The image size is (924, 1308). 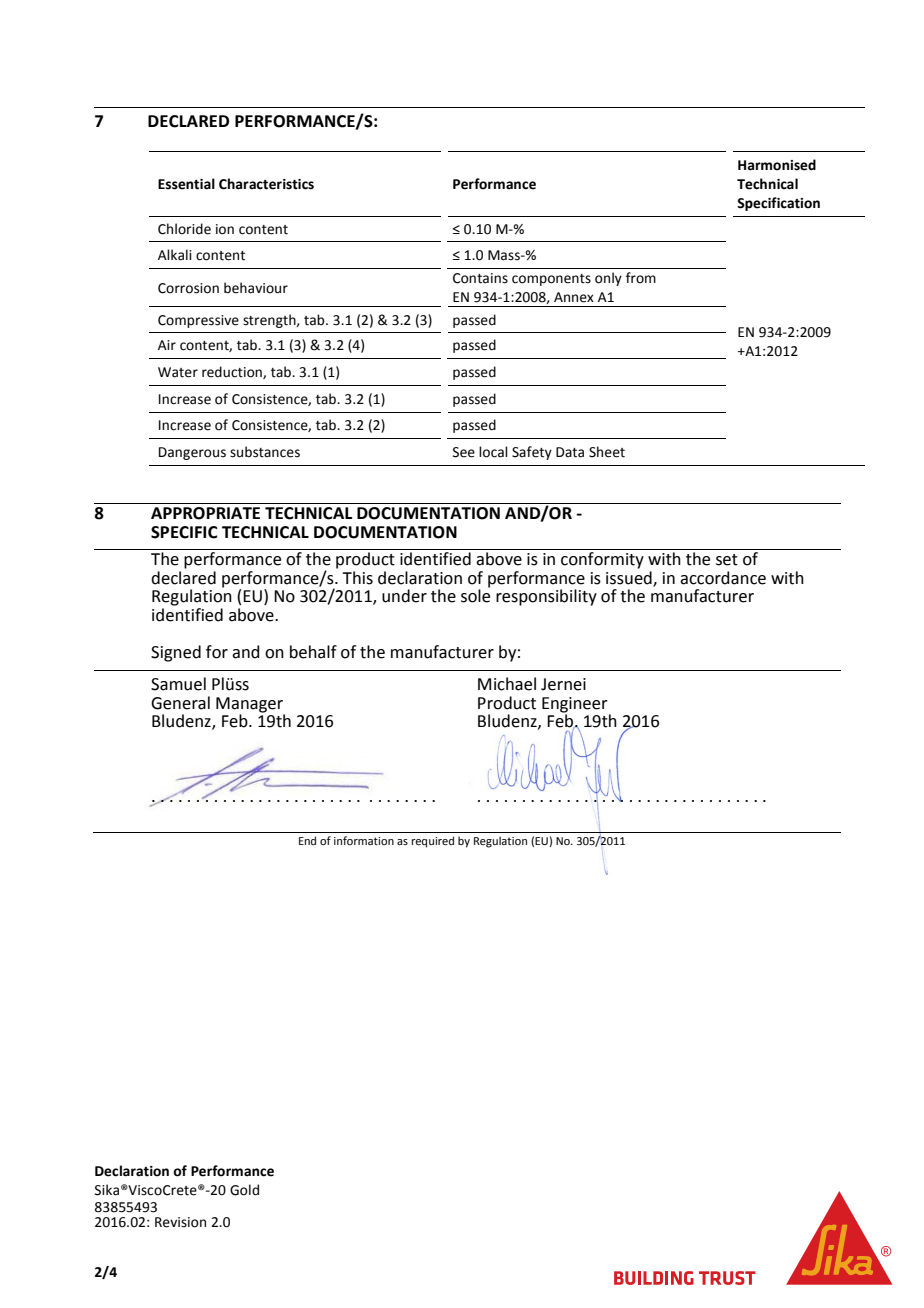 What do you see at coordinates (433, 842) in the document?
I see `required` at bounding box center [433, 842].
